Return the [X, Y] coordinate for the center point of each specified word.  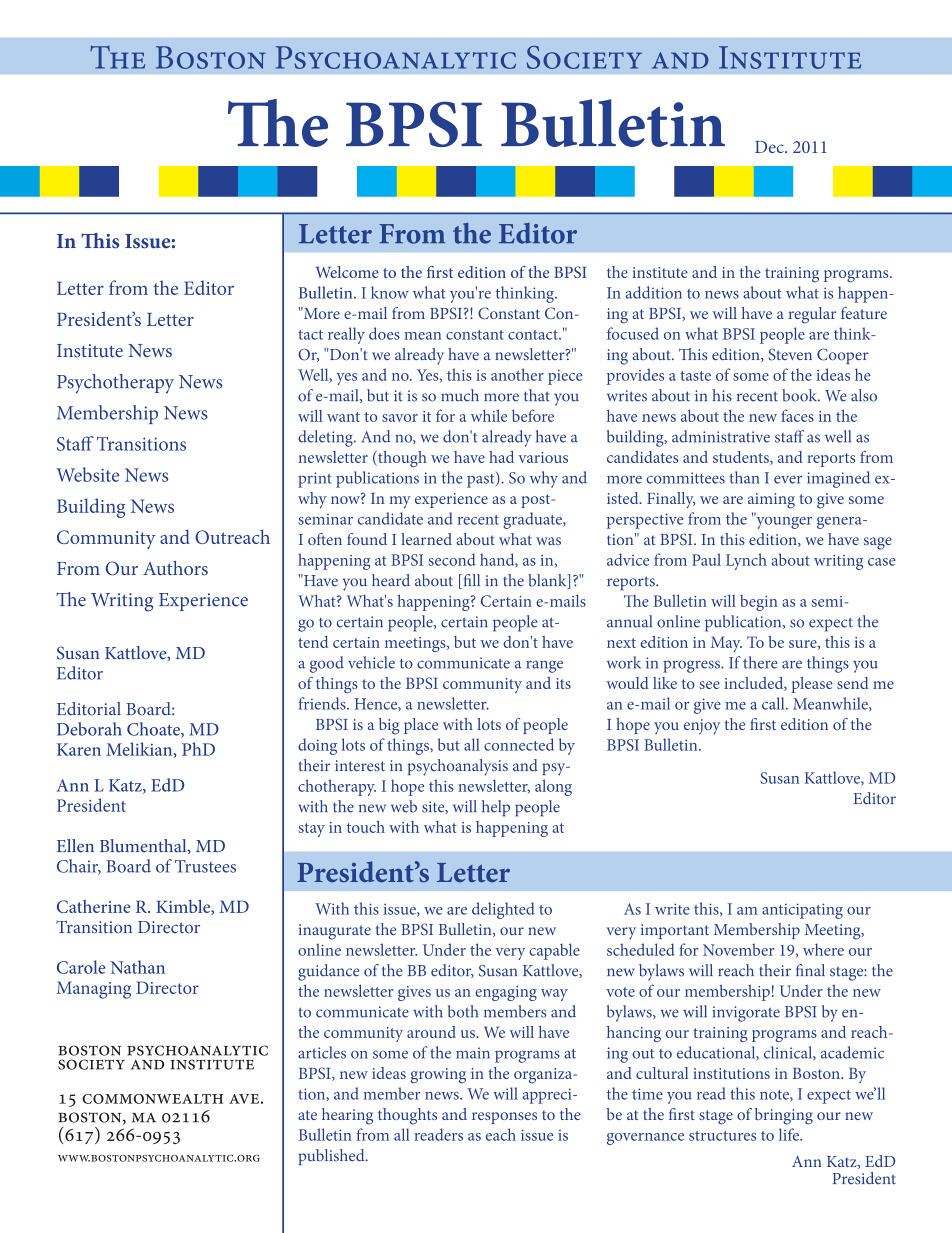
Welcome [347, 272]
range [544, 666]
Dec [770, 147]
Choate [154, 730]
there [760, 662]
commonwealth [152, 1099]
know [390, 292]
